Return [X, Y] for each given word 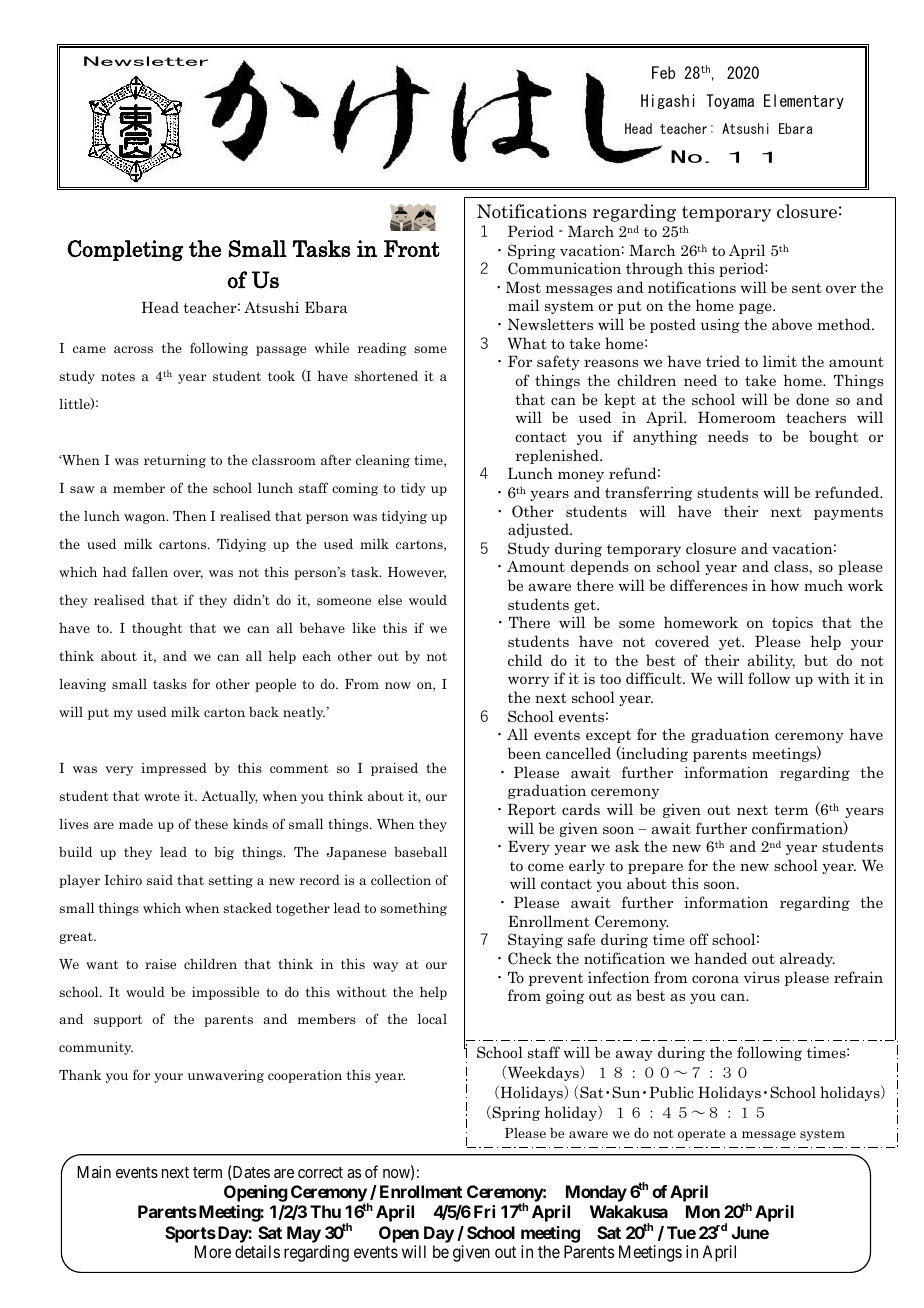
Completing [125, 250]
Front [412, 248]
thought [157, 629]
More [213, 1251]
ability [771, 661]
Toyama [730, 101]
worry [528, 681]
